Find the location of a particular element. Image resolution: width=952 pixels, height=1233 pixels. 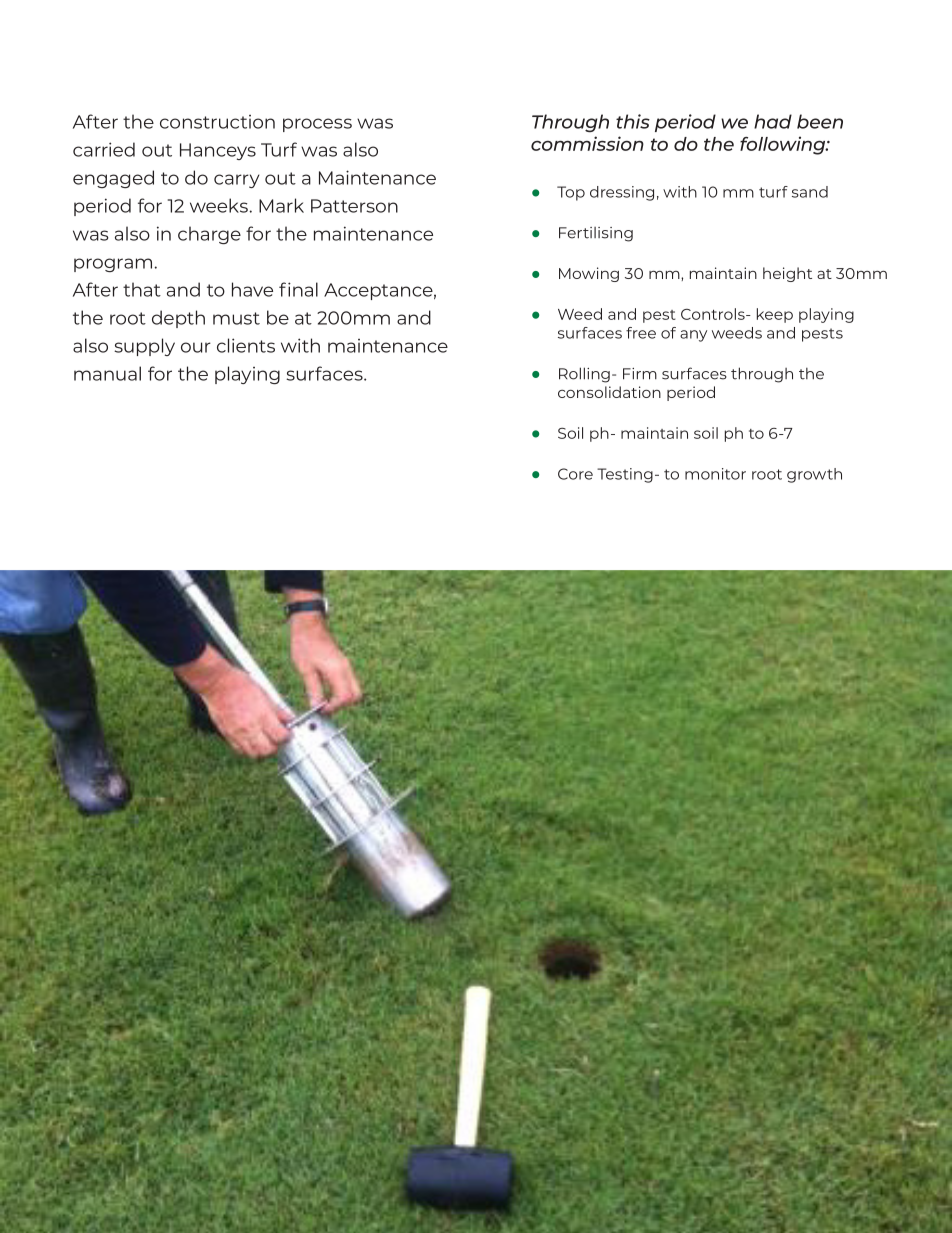

had is located at coordinates (773, 121).
